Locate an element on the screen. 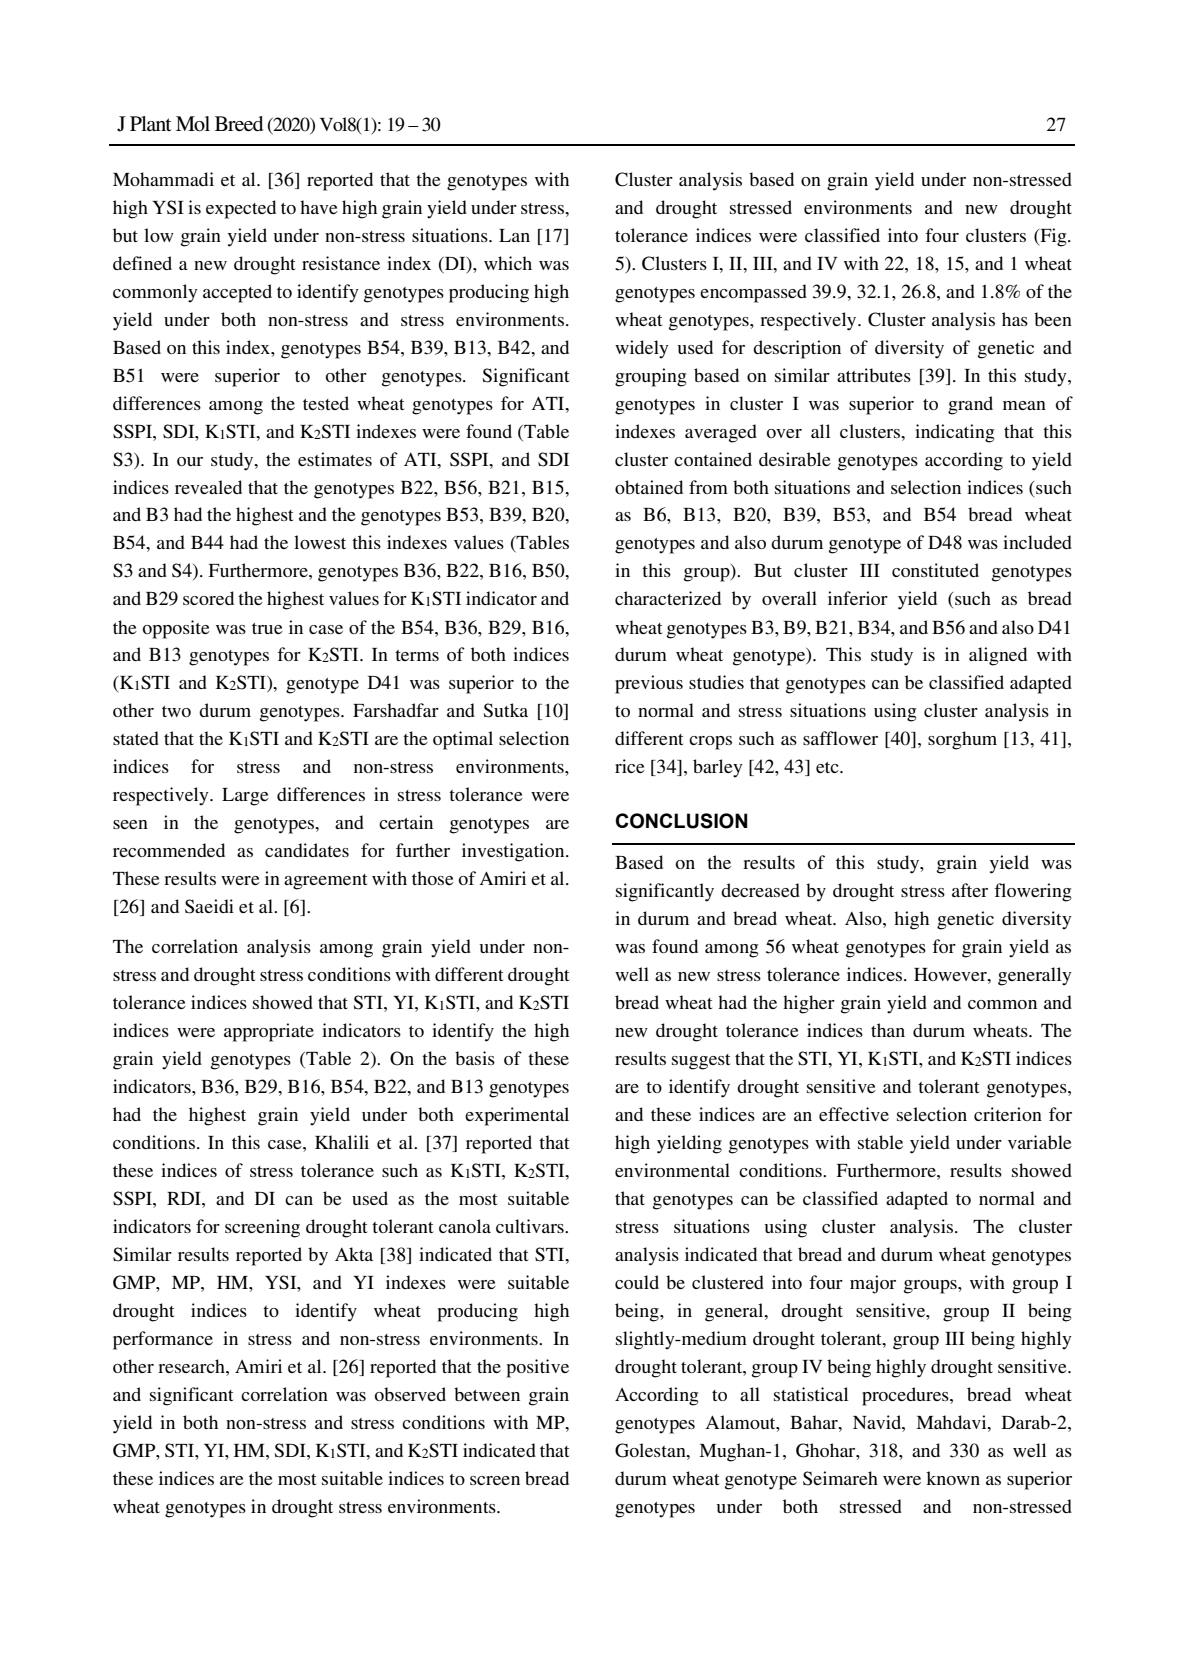 Image resolution: width=1185 pixels, height=1676 pixels. after is located at coordinates (970, 890).
